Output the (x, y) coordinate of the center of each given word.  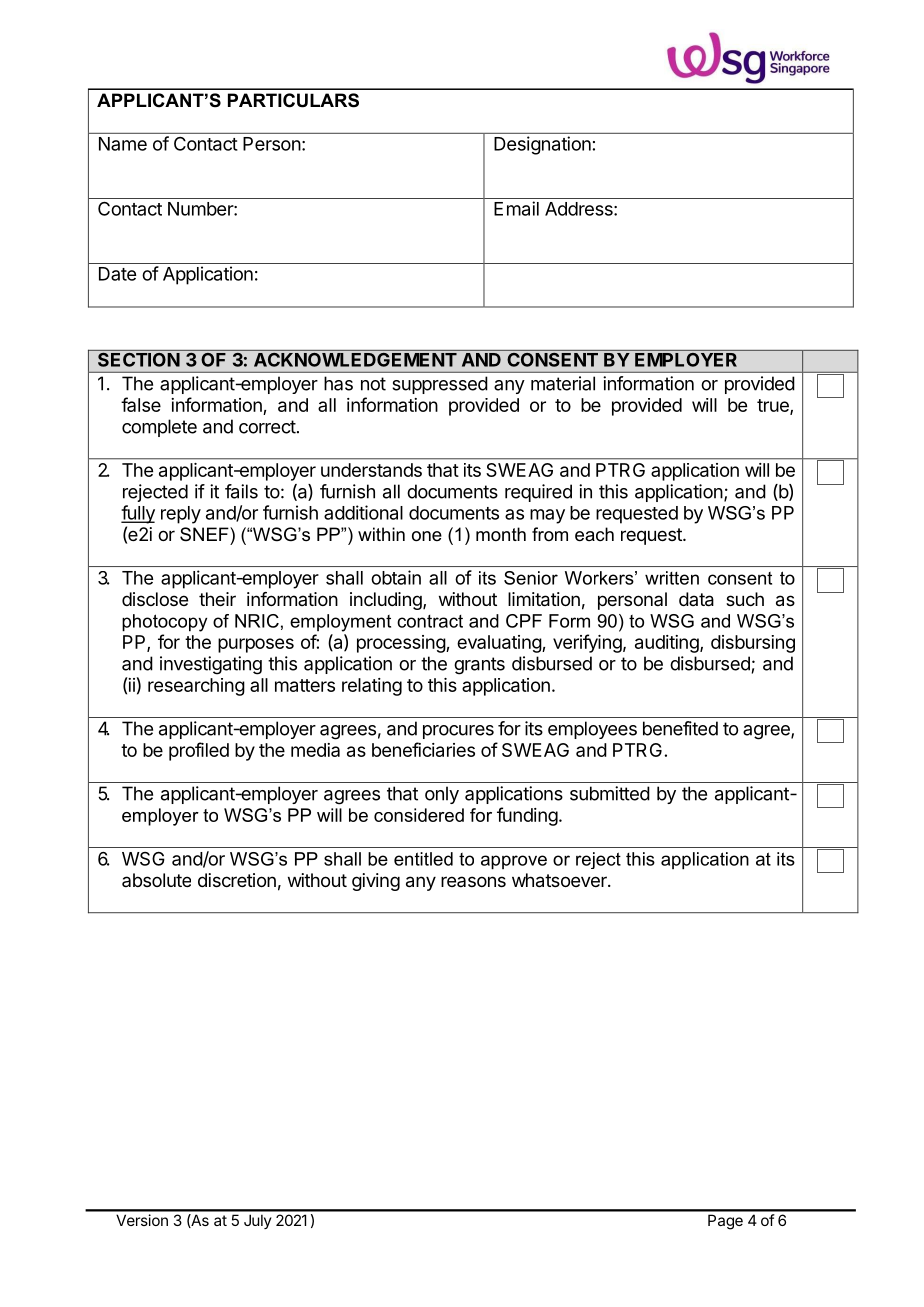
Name (123, 144)
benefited (680, 728)
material (563, 383)
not (373, 384)
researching (196, 687)
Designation (542, 145)
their (217, 599)
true (774, 406)
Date (117, 274)
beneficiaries (423, 749)
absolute (156, 880)
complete (159, 428)
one (427, 536)
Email (516, 208)
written (672, 578)
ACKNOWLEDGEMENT (354, 358)
